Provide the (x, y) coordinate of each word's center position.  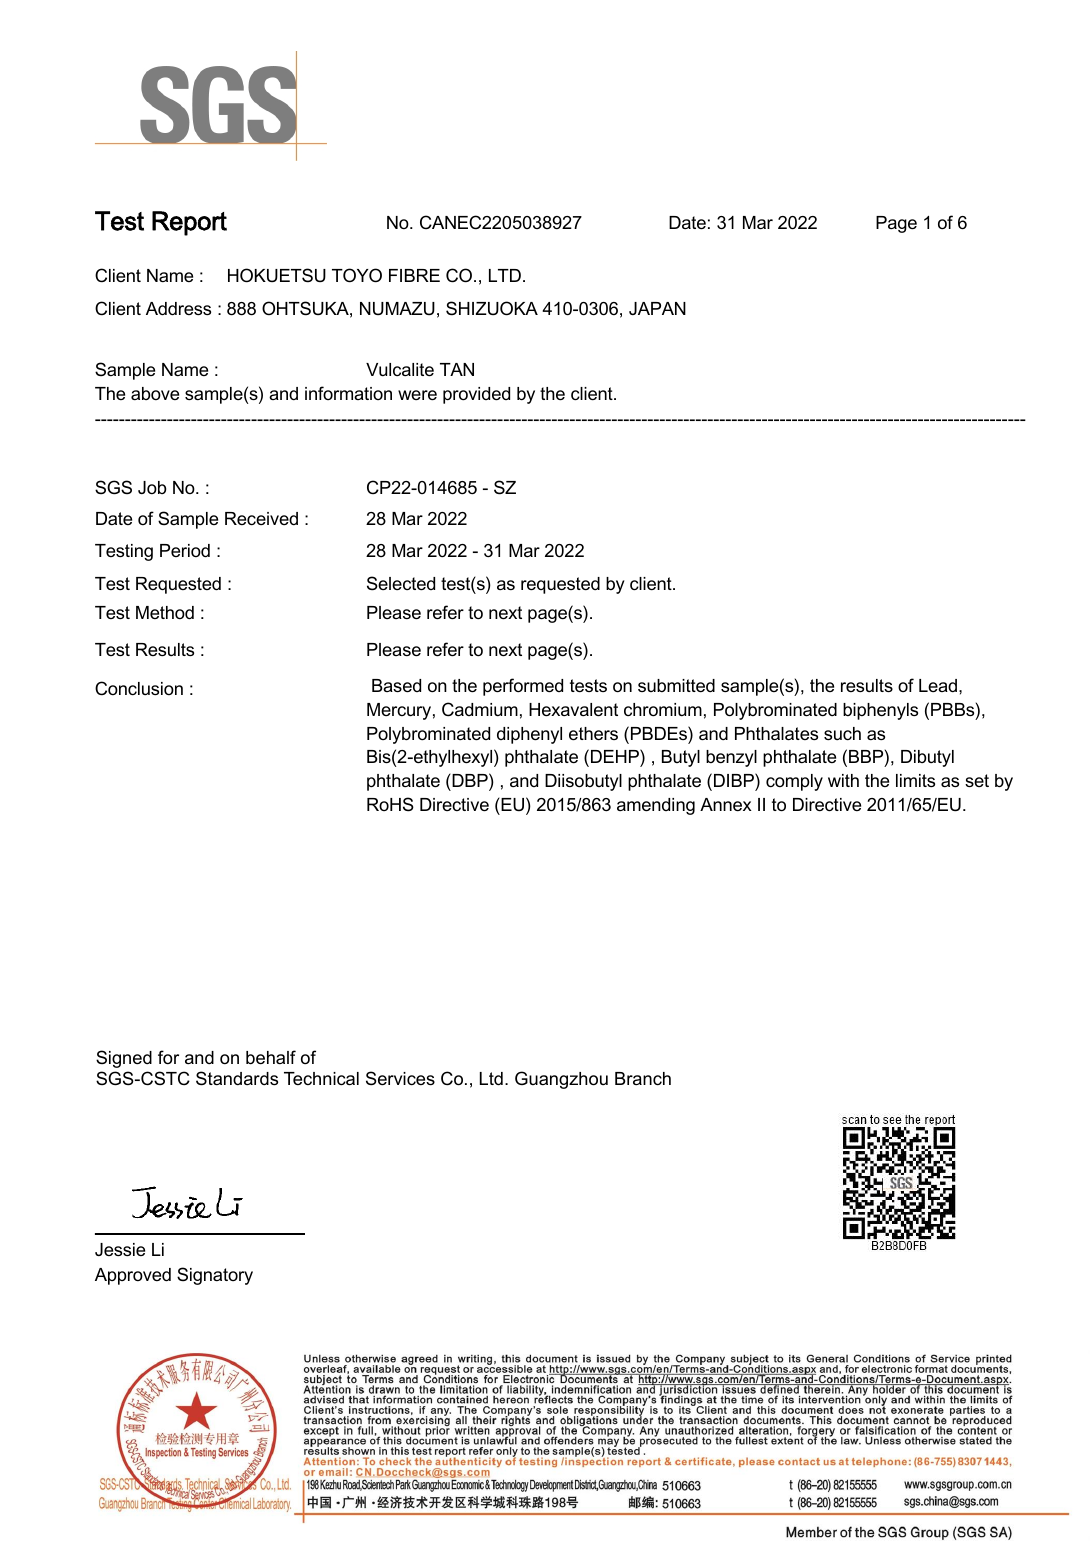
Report (189, 223)
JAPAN (657, 308)
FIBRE (414, 275)
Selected (401, 583)
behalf (271, 1057)
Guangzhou (561, 1080)
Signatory (215, 1276)
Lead (939, 685)
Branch (643, 1078)
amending (656, 806)
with (843, 780)
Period (185, 551)
